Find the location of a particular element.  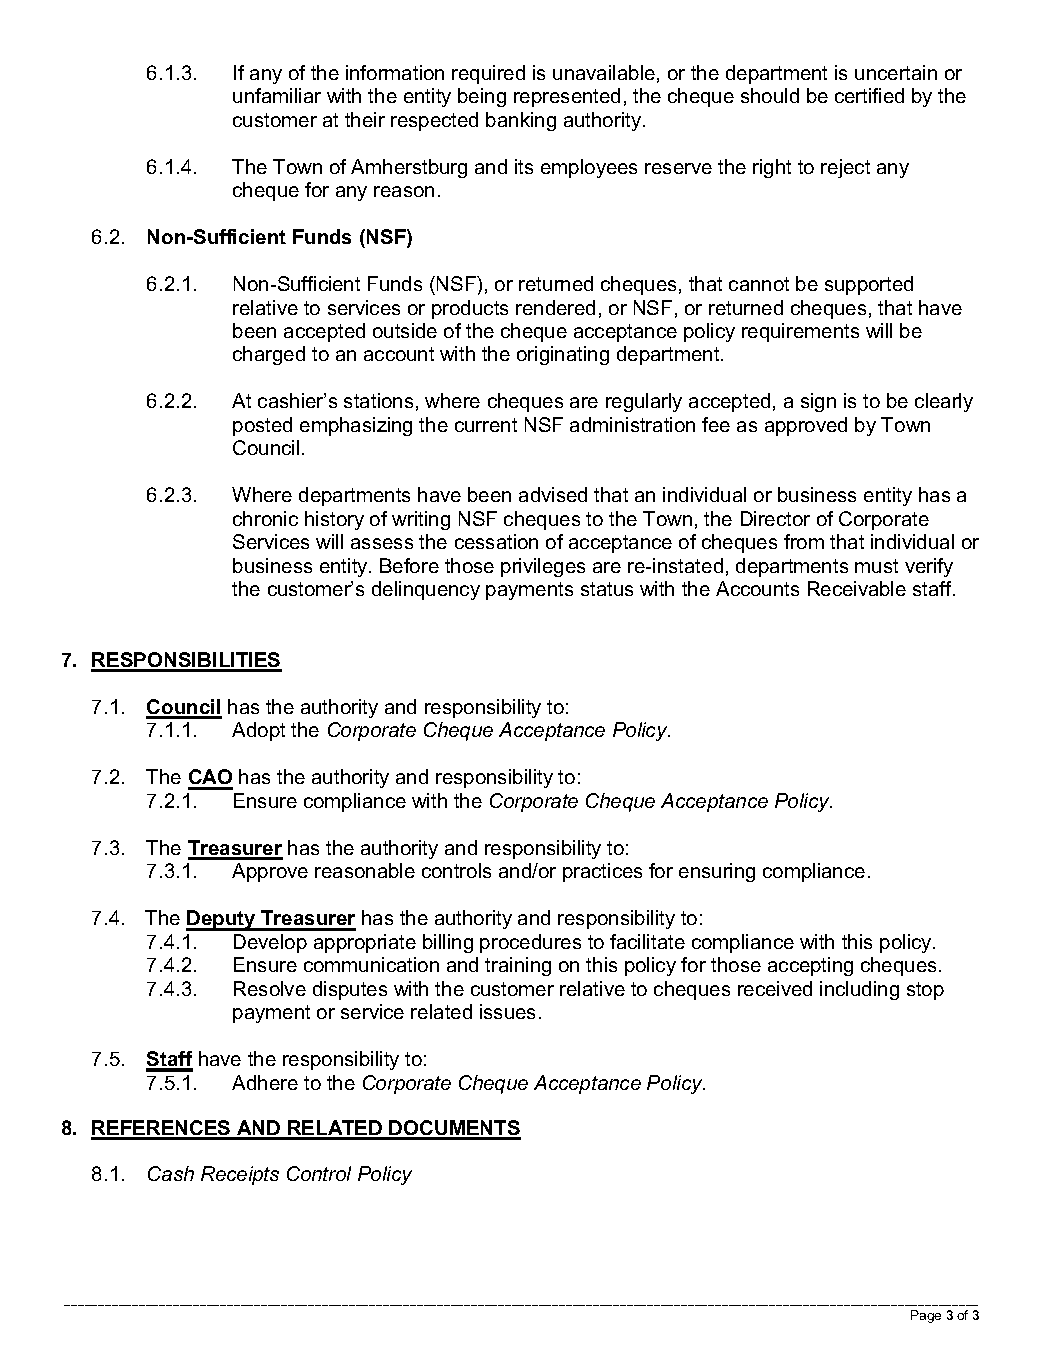

Receivable is located at coordinates (857, 588).
